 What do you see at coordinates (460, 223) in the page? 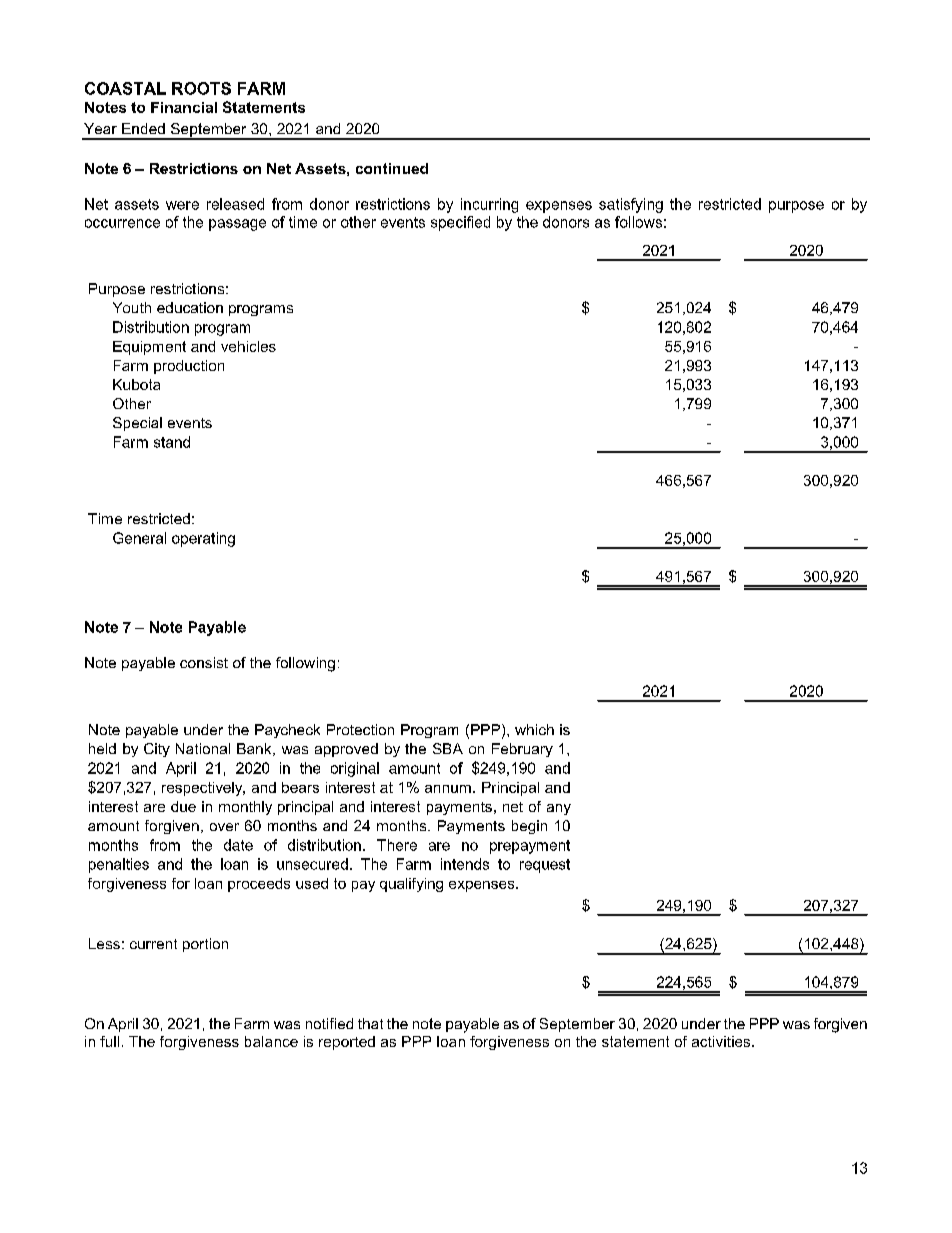
I see `specified` at bounding box center [460, 223].
